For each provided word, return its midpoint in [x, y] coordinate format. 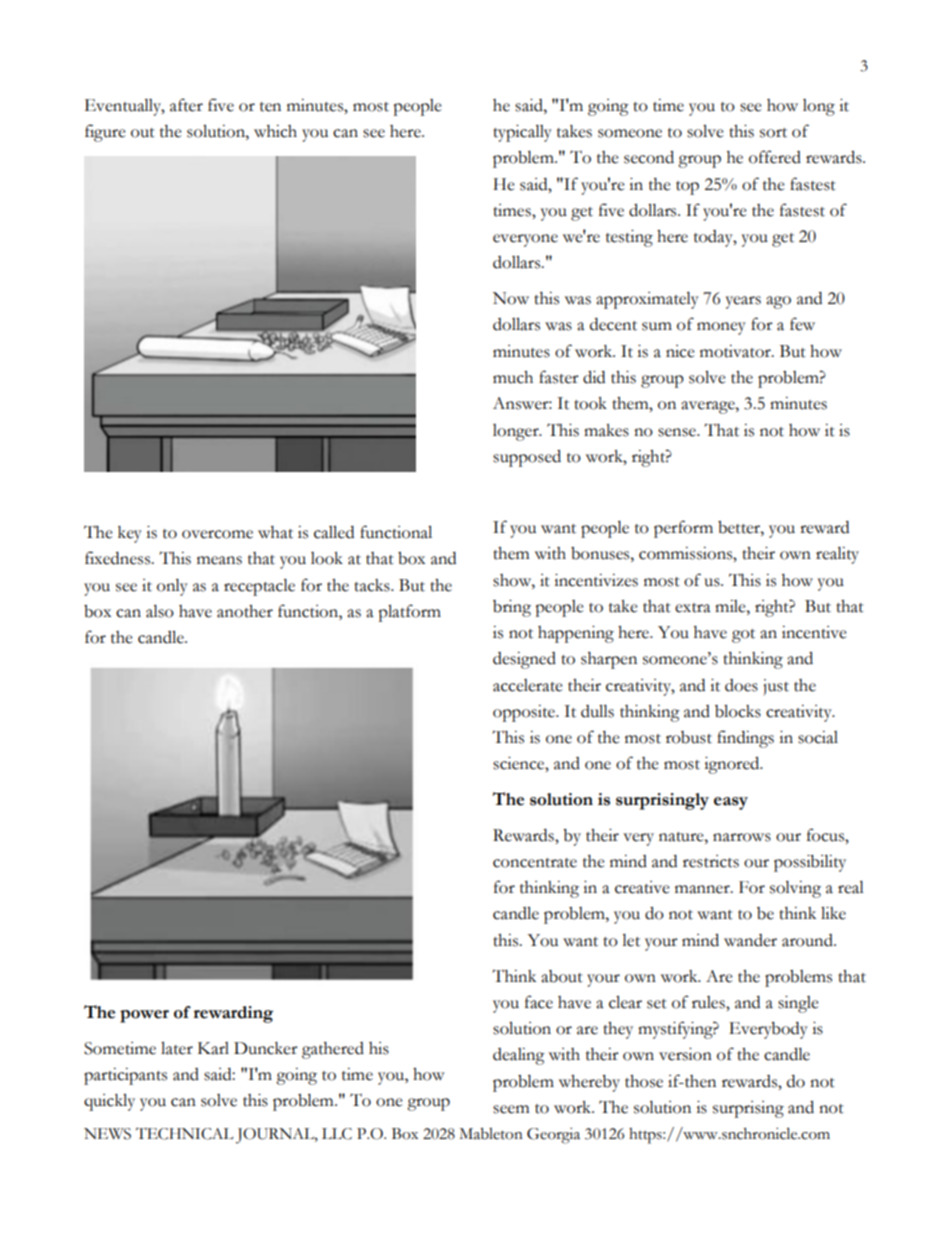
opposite [525, 713]
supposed [527, 458]
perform [683, 529]
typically [522, 133]
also [160, 611]
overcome [217, 534]
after [186, 105]
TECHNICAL [184, 1134]
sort [773, 133]
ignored [733, 765]
